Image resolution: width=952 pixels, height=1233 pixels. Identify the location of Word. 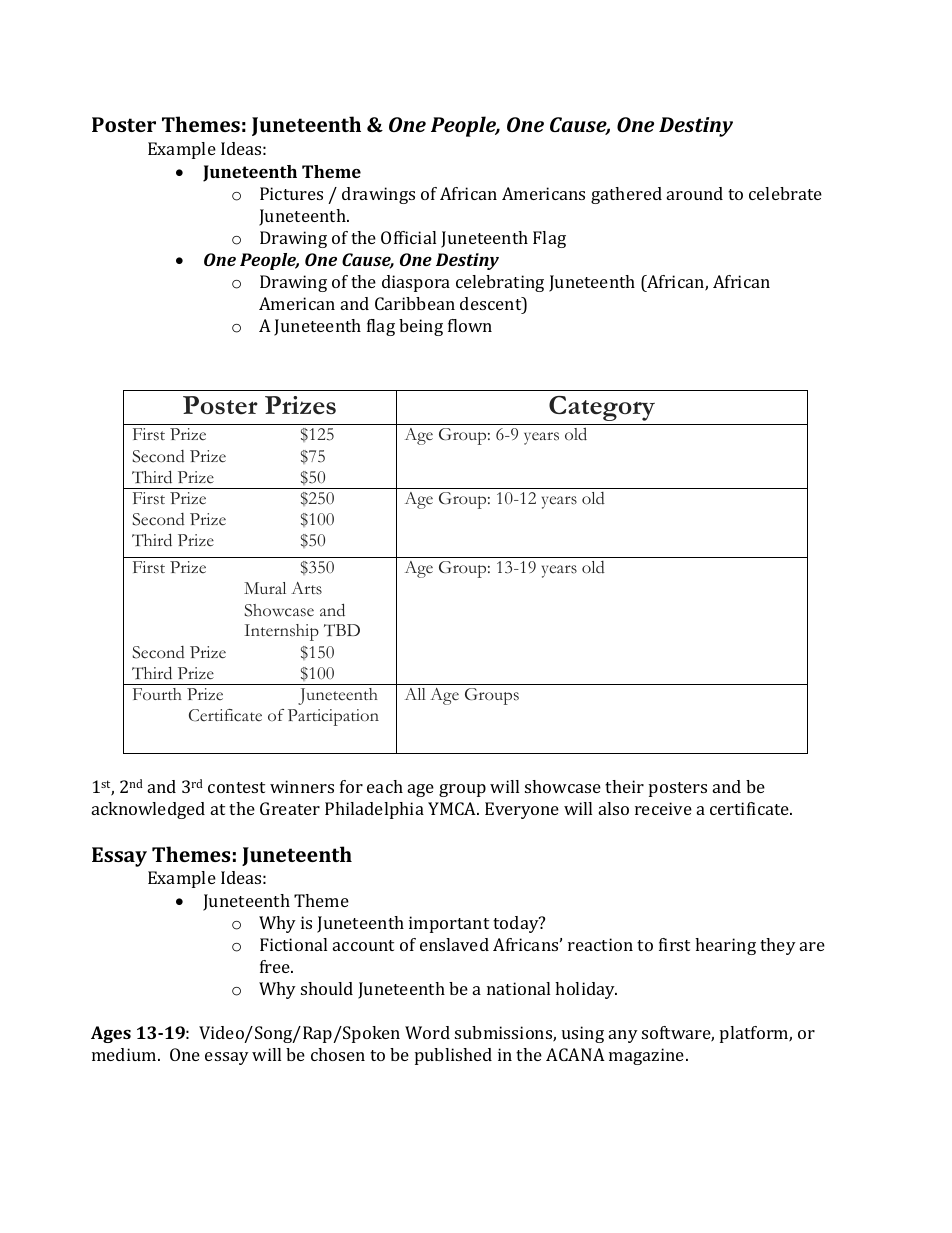
(427, 1032).
